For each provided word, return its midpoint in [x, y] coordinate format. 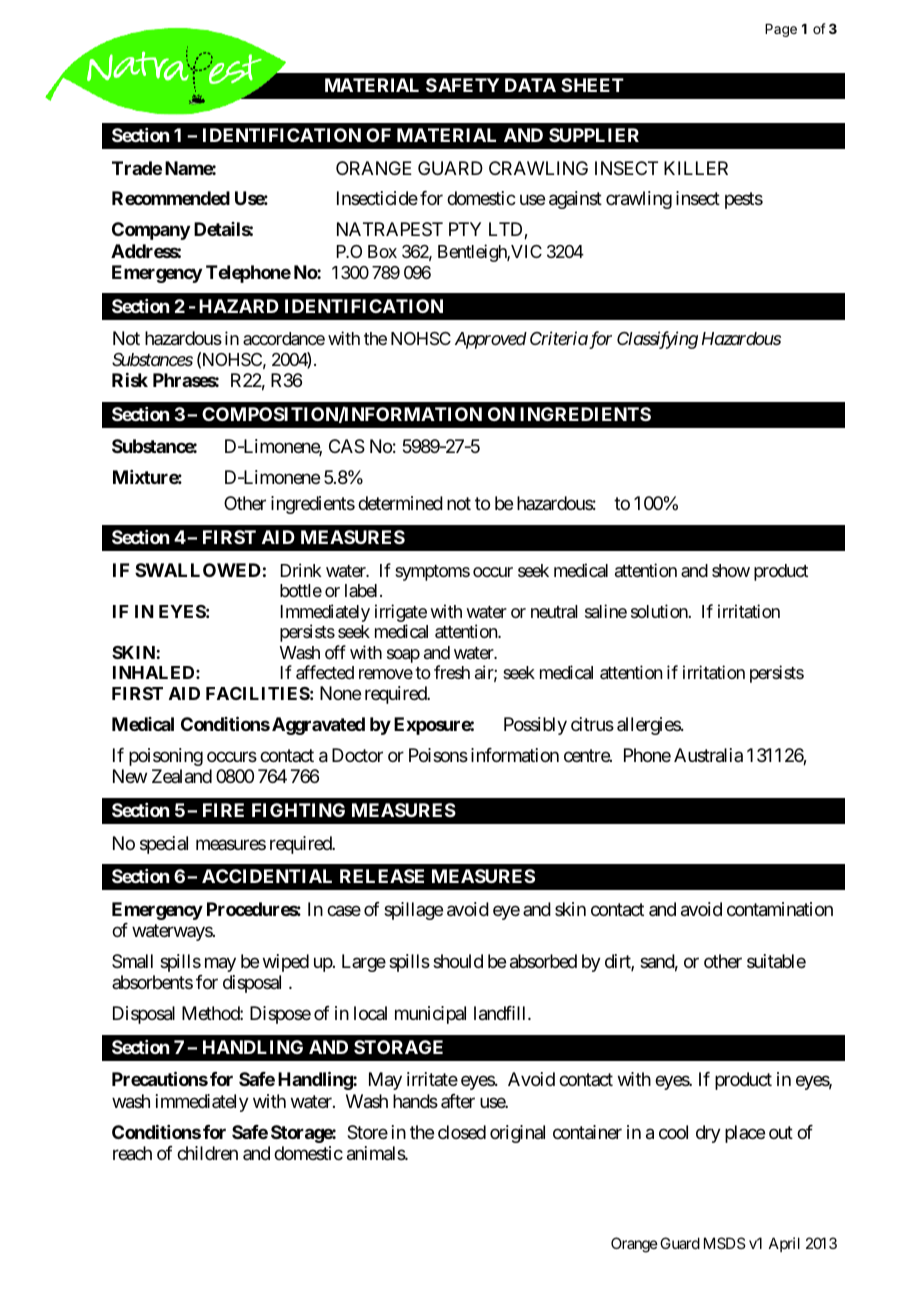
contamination [780, 909]
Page [781, 30]
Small [132, 961]
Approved [491, 340]
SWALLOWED [198, 570]
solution [660, 611]
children [207, 1153]
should [458, 961]
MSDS [724, 1243]
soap [403, 656]
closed [462, 1132]
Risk [130, 380]
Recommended [171, 198]
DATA [530, 85]
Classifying [657, 340]
